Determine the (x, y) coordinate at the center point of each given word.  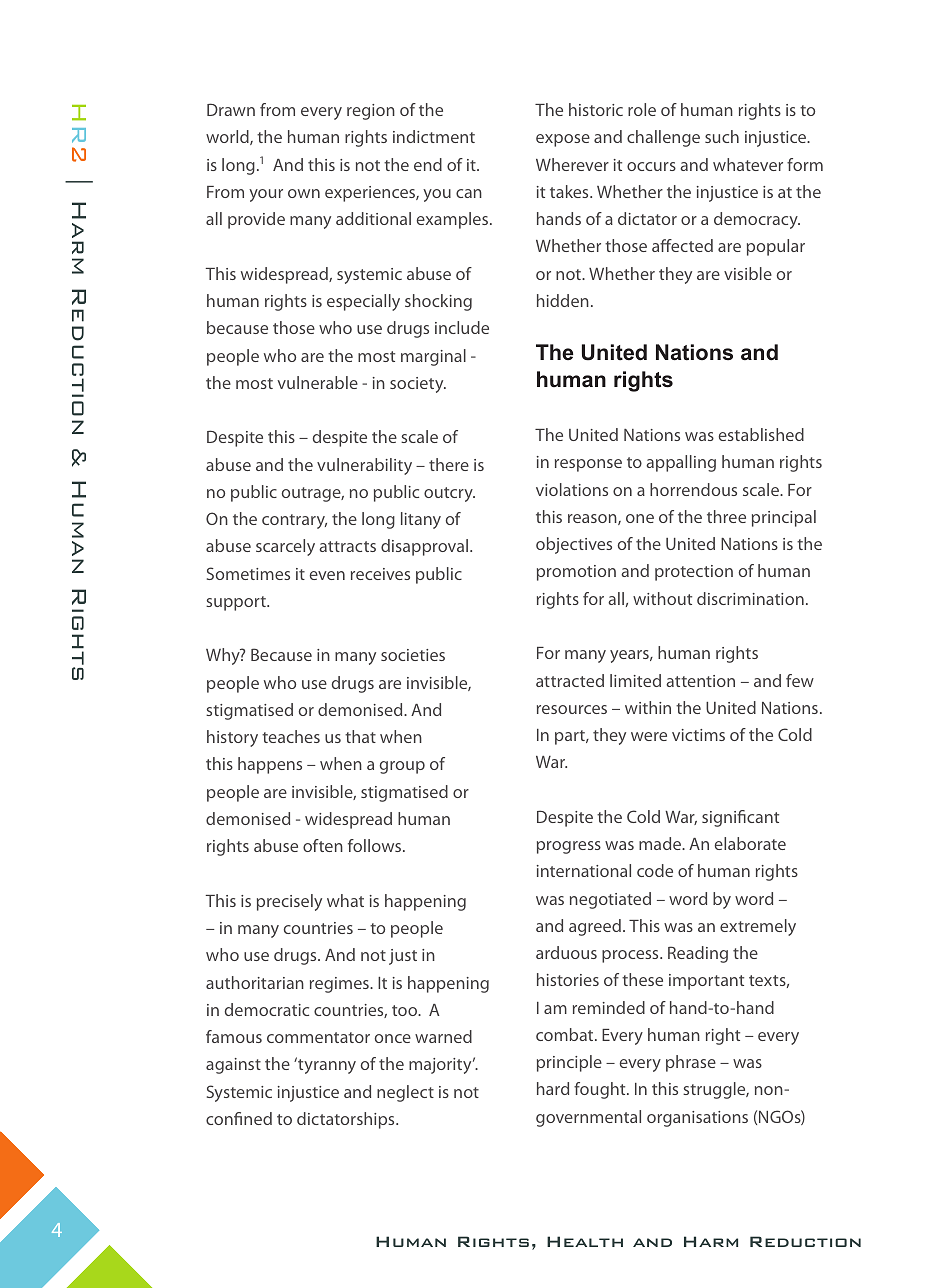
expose (563, 140)
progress (569, 847)
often (323, 845)
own (304, 193)
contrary (294, 521)
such (722, 136)
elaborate (750, 843)
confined (239, 1118)
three (726, 516)
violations (572, 489)
